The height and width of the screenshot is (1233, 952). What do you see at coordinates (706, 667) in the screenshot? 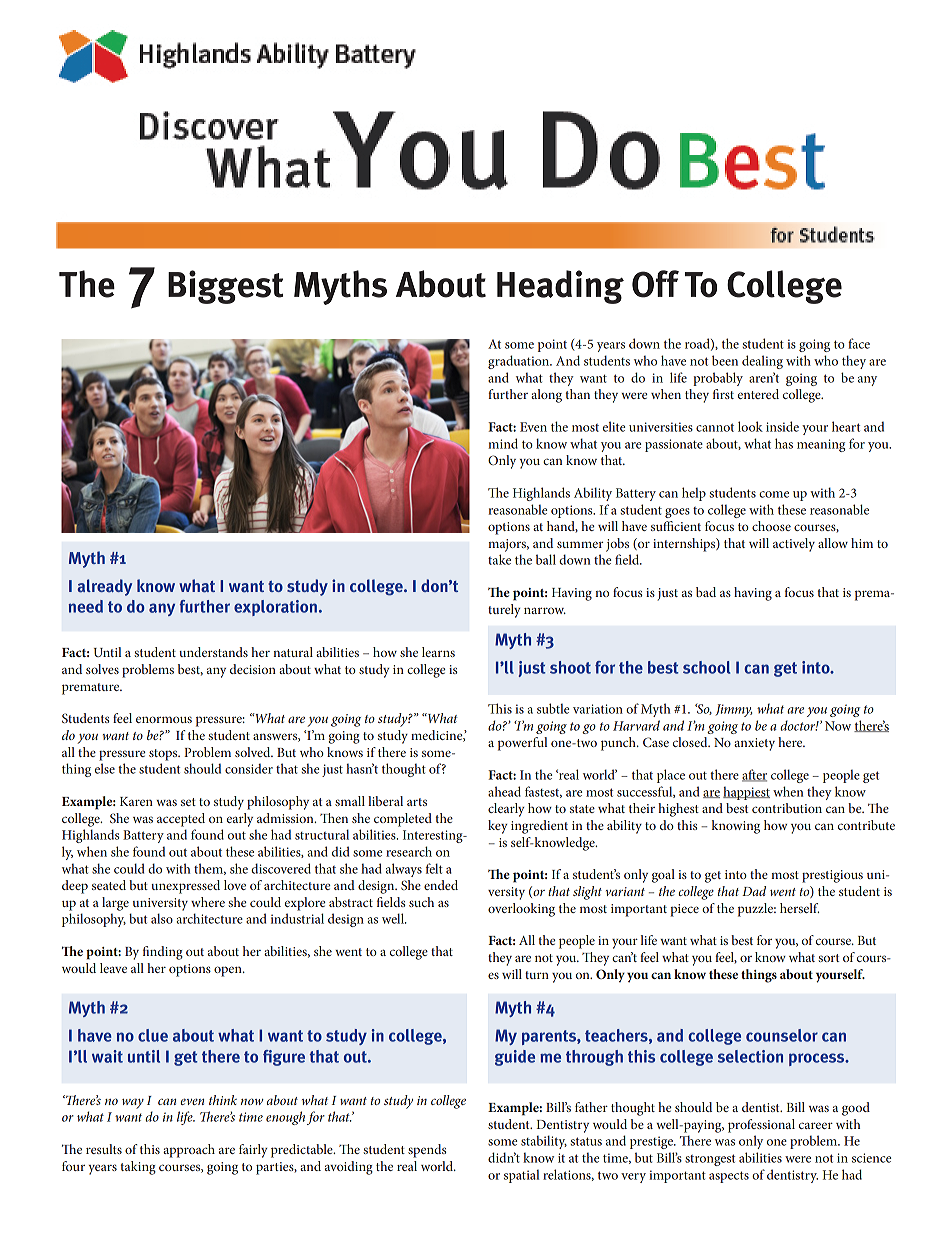
I see `school` at bounding box center [706, 667].
